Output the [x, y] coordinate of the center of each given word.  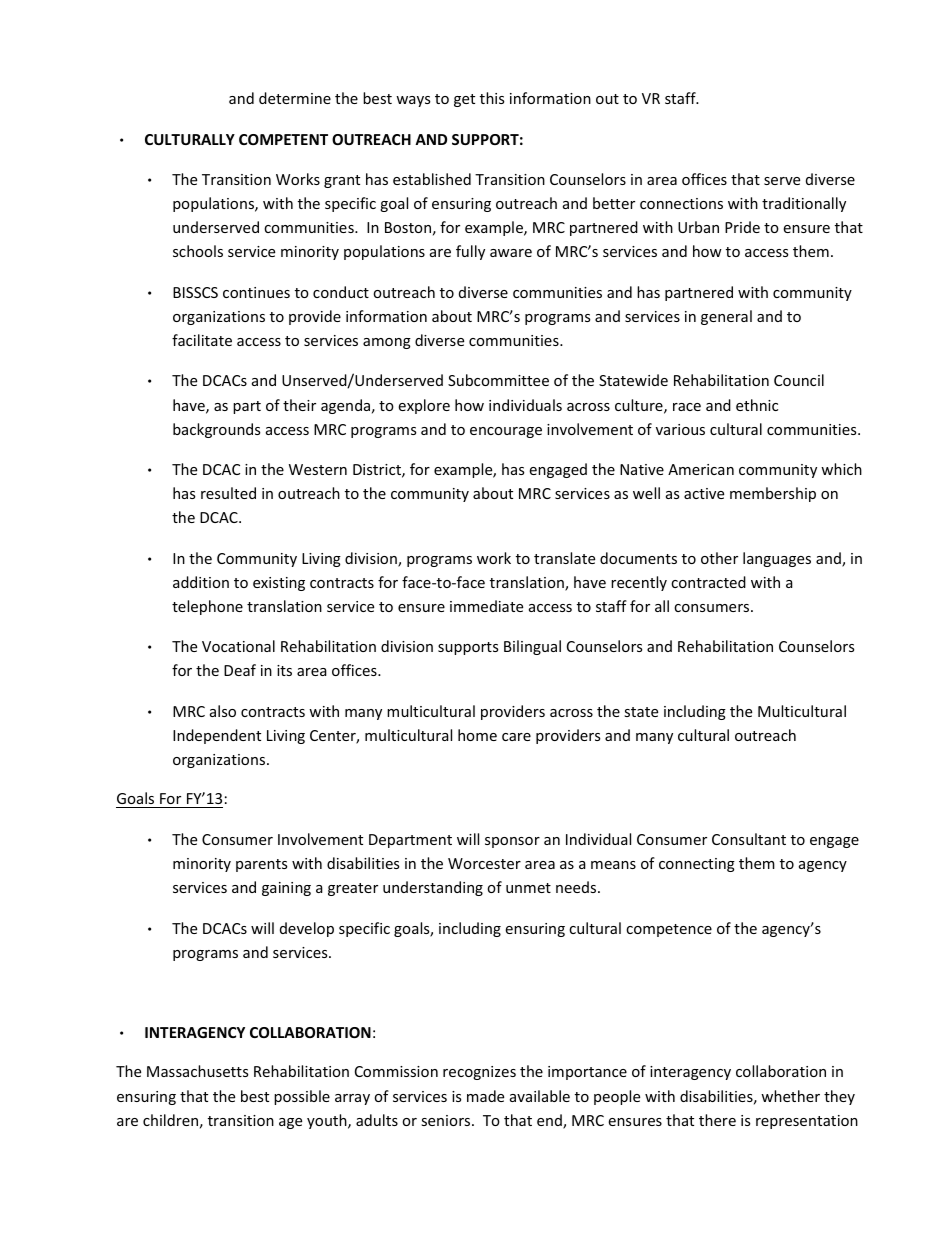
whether [790, 1096]
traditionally [804, 204]
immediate [486, 606]
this [492, 98]
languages [777, 559]
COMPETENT [283, 139]
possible [302, 1097]
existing [279, 584]
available [540, 1096]
